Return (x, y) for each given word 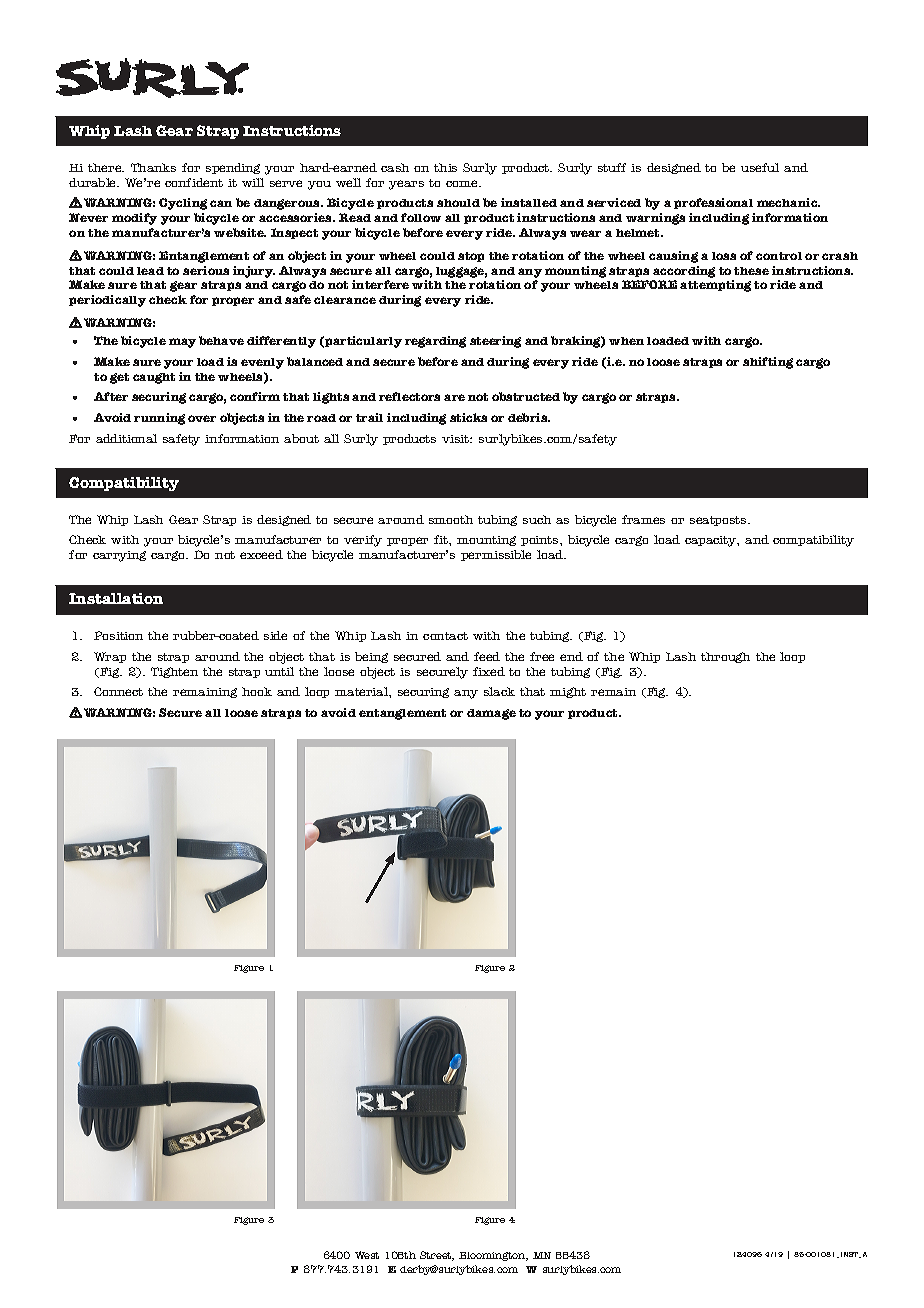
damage (491, 714)
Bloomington (493, 1256)
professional (713, 203)
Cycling (183, 204)
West (367, 1255)
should (458, 203)
